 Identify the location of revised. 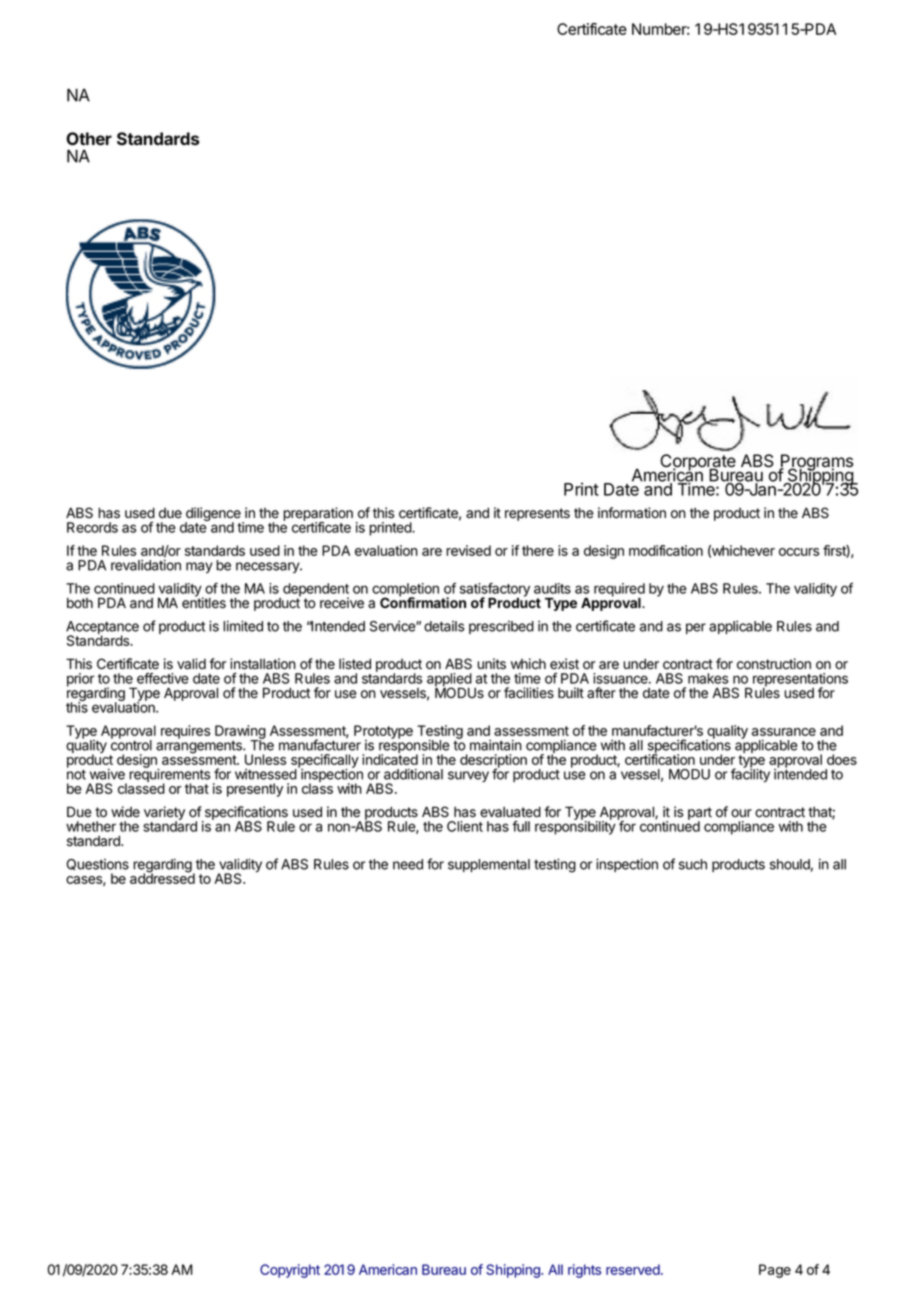
(468, 550).
